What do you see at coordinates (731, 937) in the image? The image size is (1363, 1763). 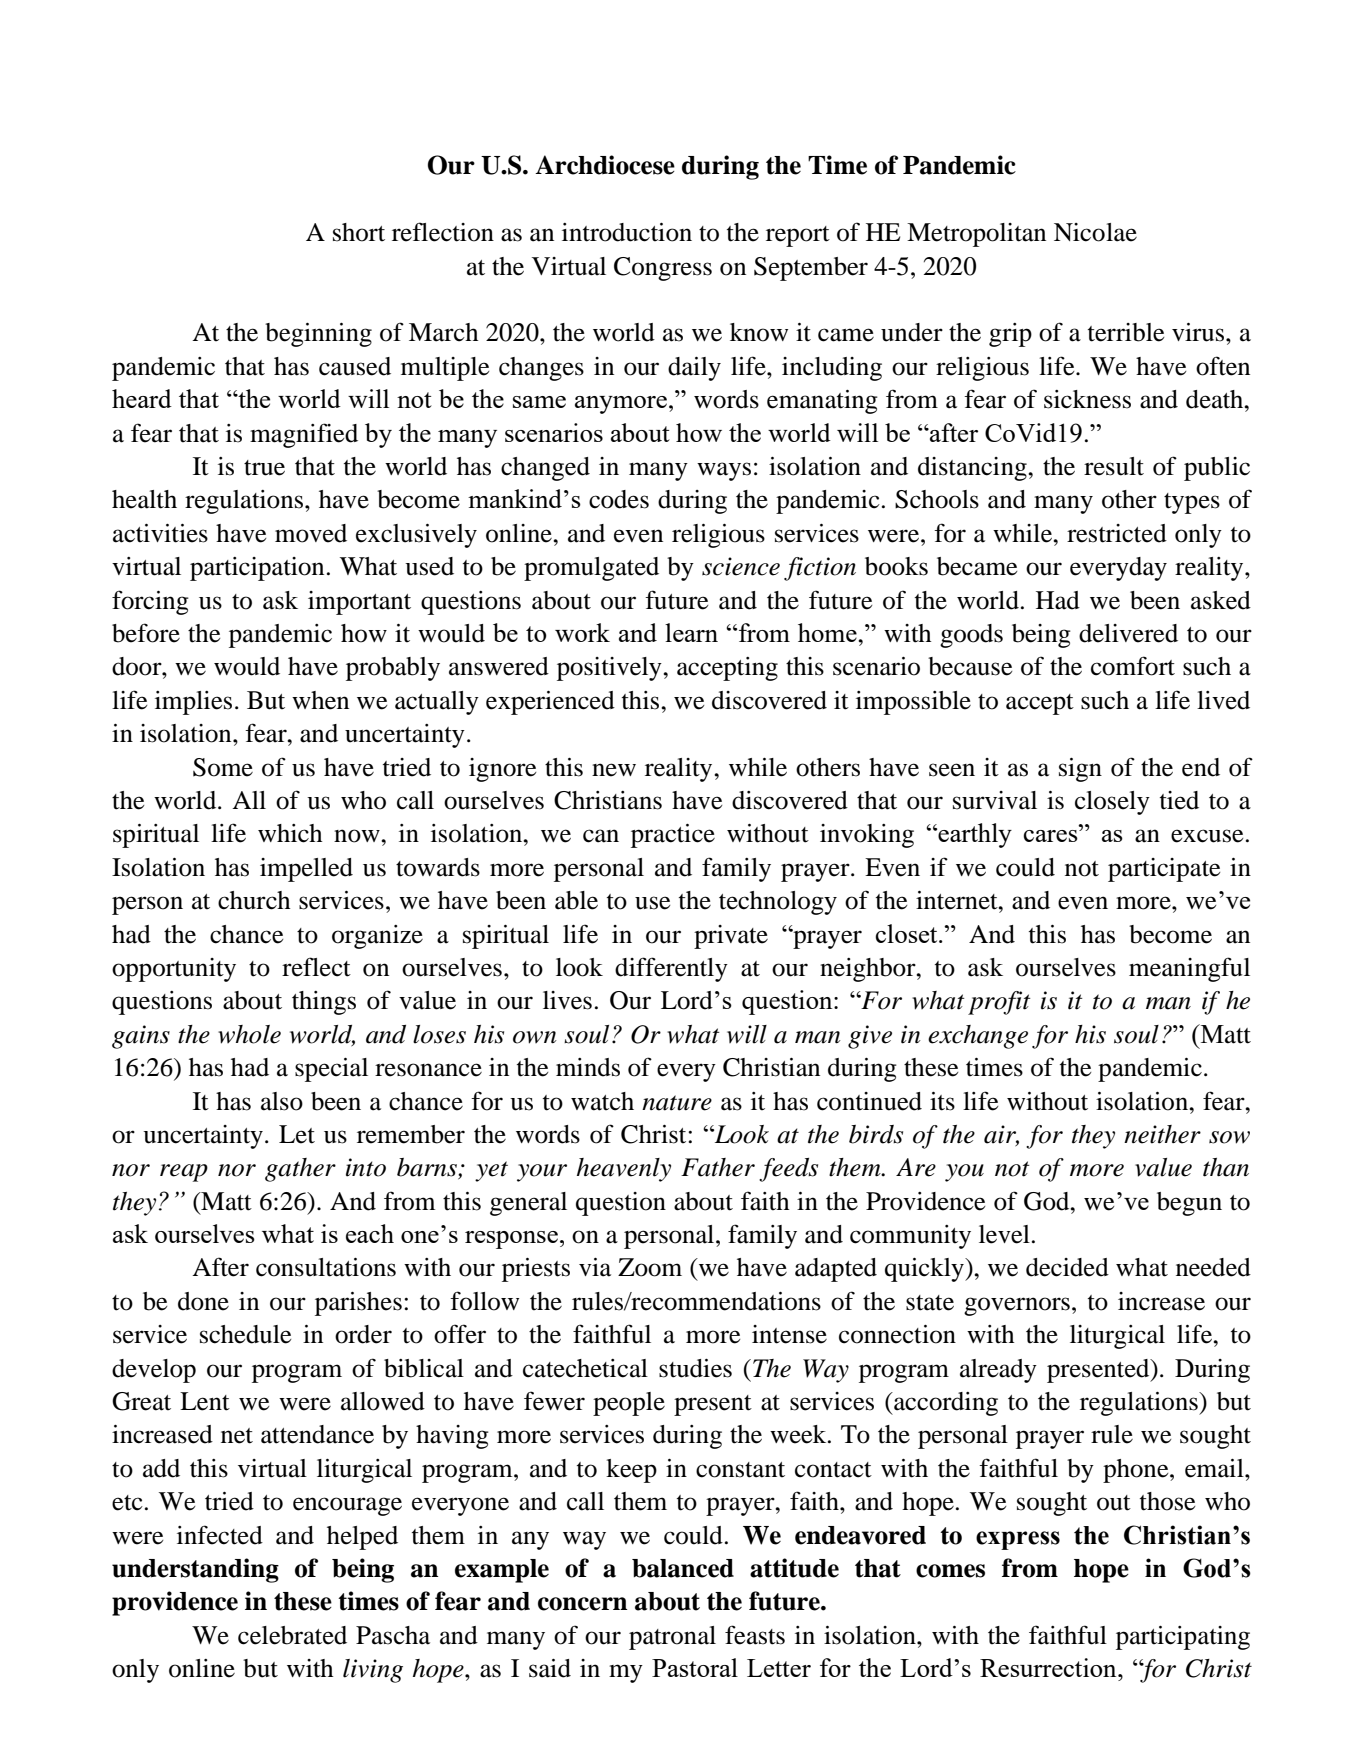 I see `private` at bounding box center [731, 937].
